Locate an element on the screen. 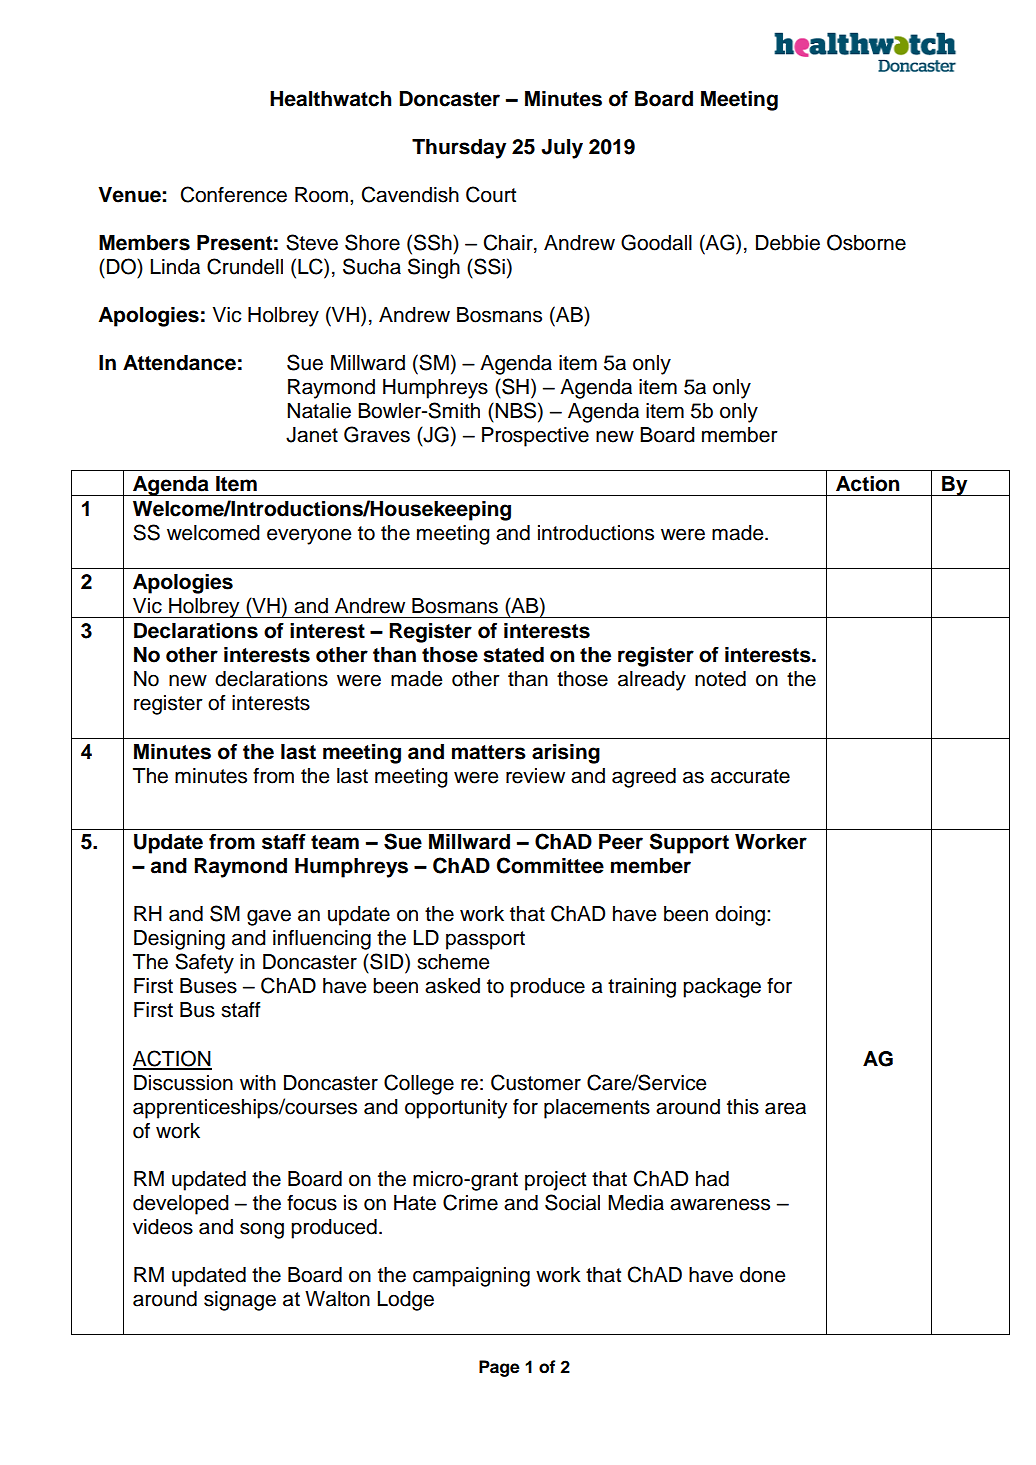 Image resolution: width=1036 pixels, height=1465 pixels. accurate is located at coordinates (750, 776).
